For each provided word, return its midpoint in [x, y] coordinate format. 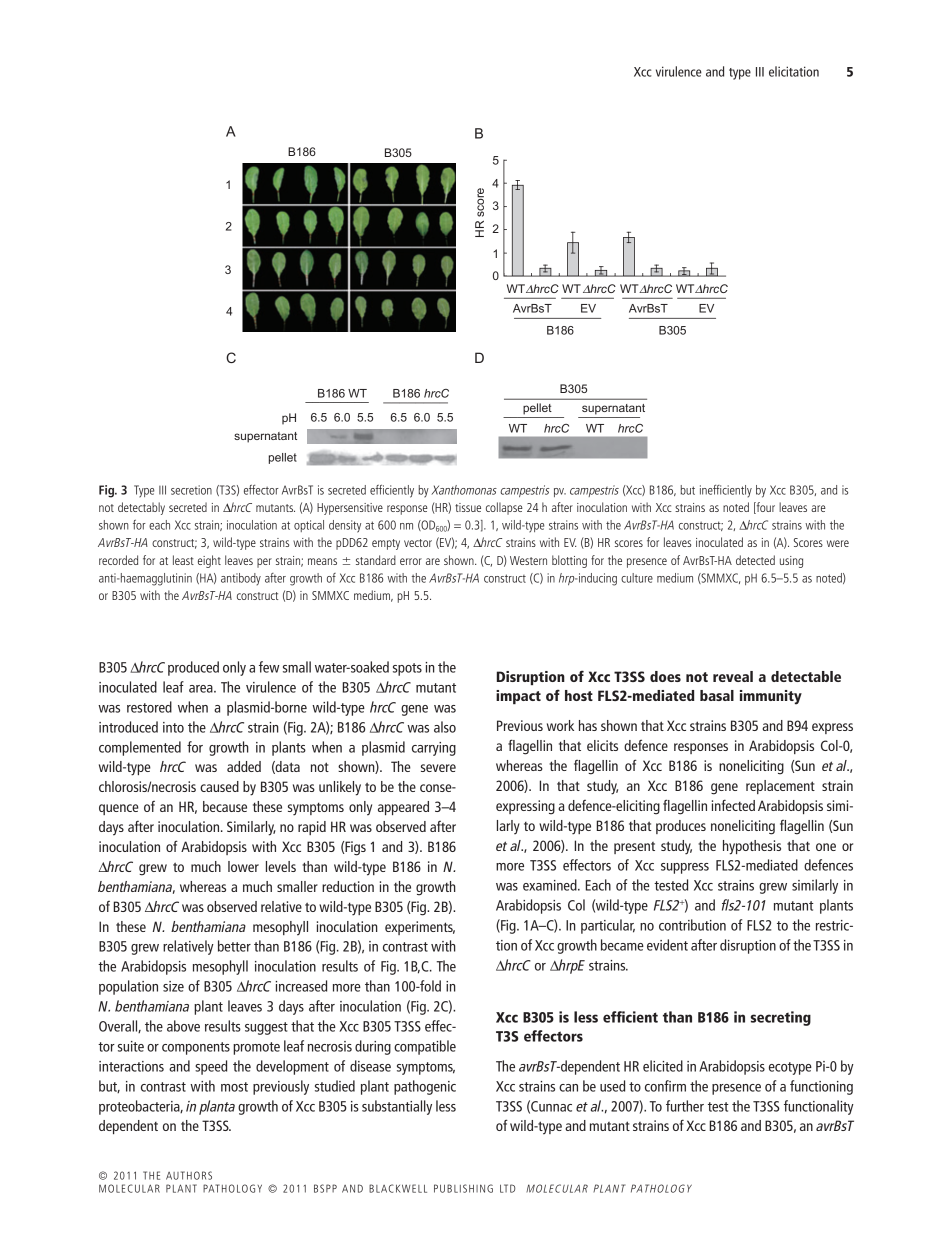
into [173, 727]
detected [755, 560]
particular [608, 926]
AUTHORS [189, 1175]
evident [667, 945]
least [183, 560]
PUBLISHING [463, 1188]
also [445, 727]
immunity [771, 697]
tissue [468, 507]
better [234, 946]
